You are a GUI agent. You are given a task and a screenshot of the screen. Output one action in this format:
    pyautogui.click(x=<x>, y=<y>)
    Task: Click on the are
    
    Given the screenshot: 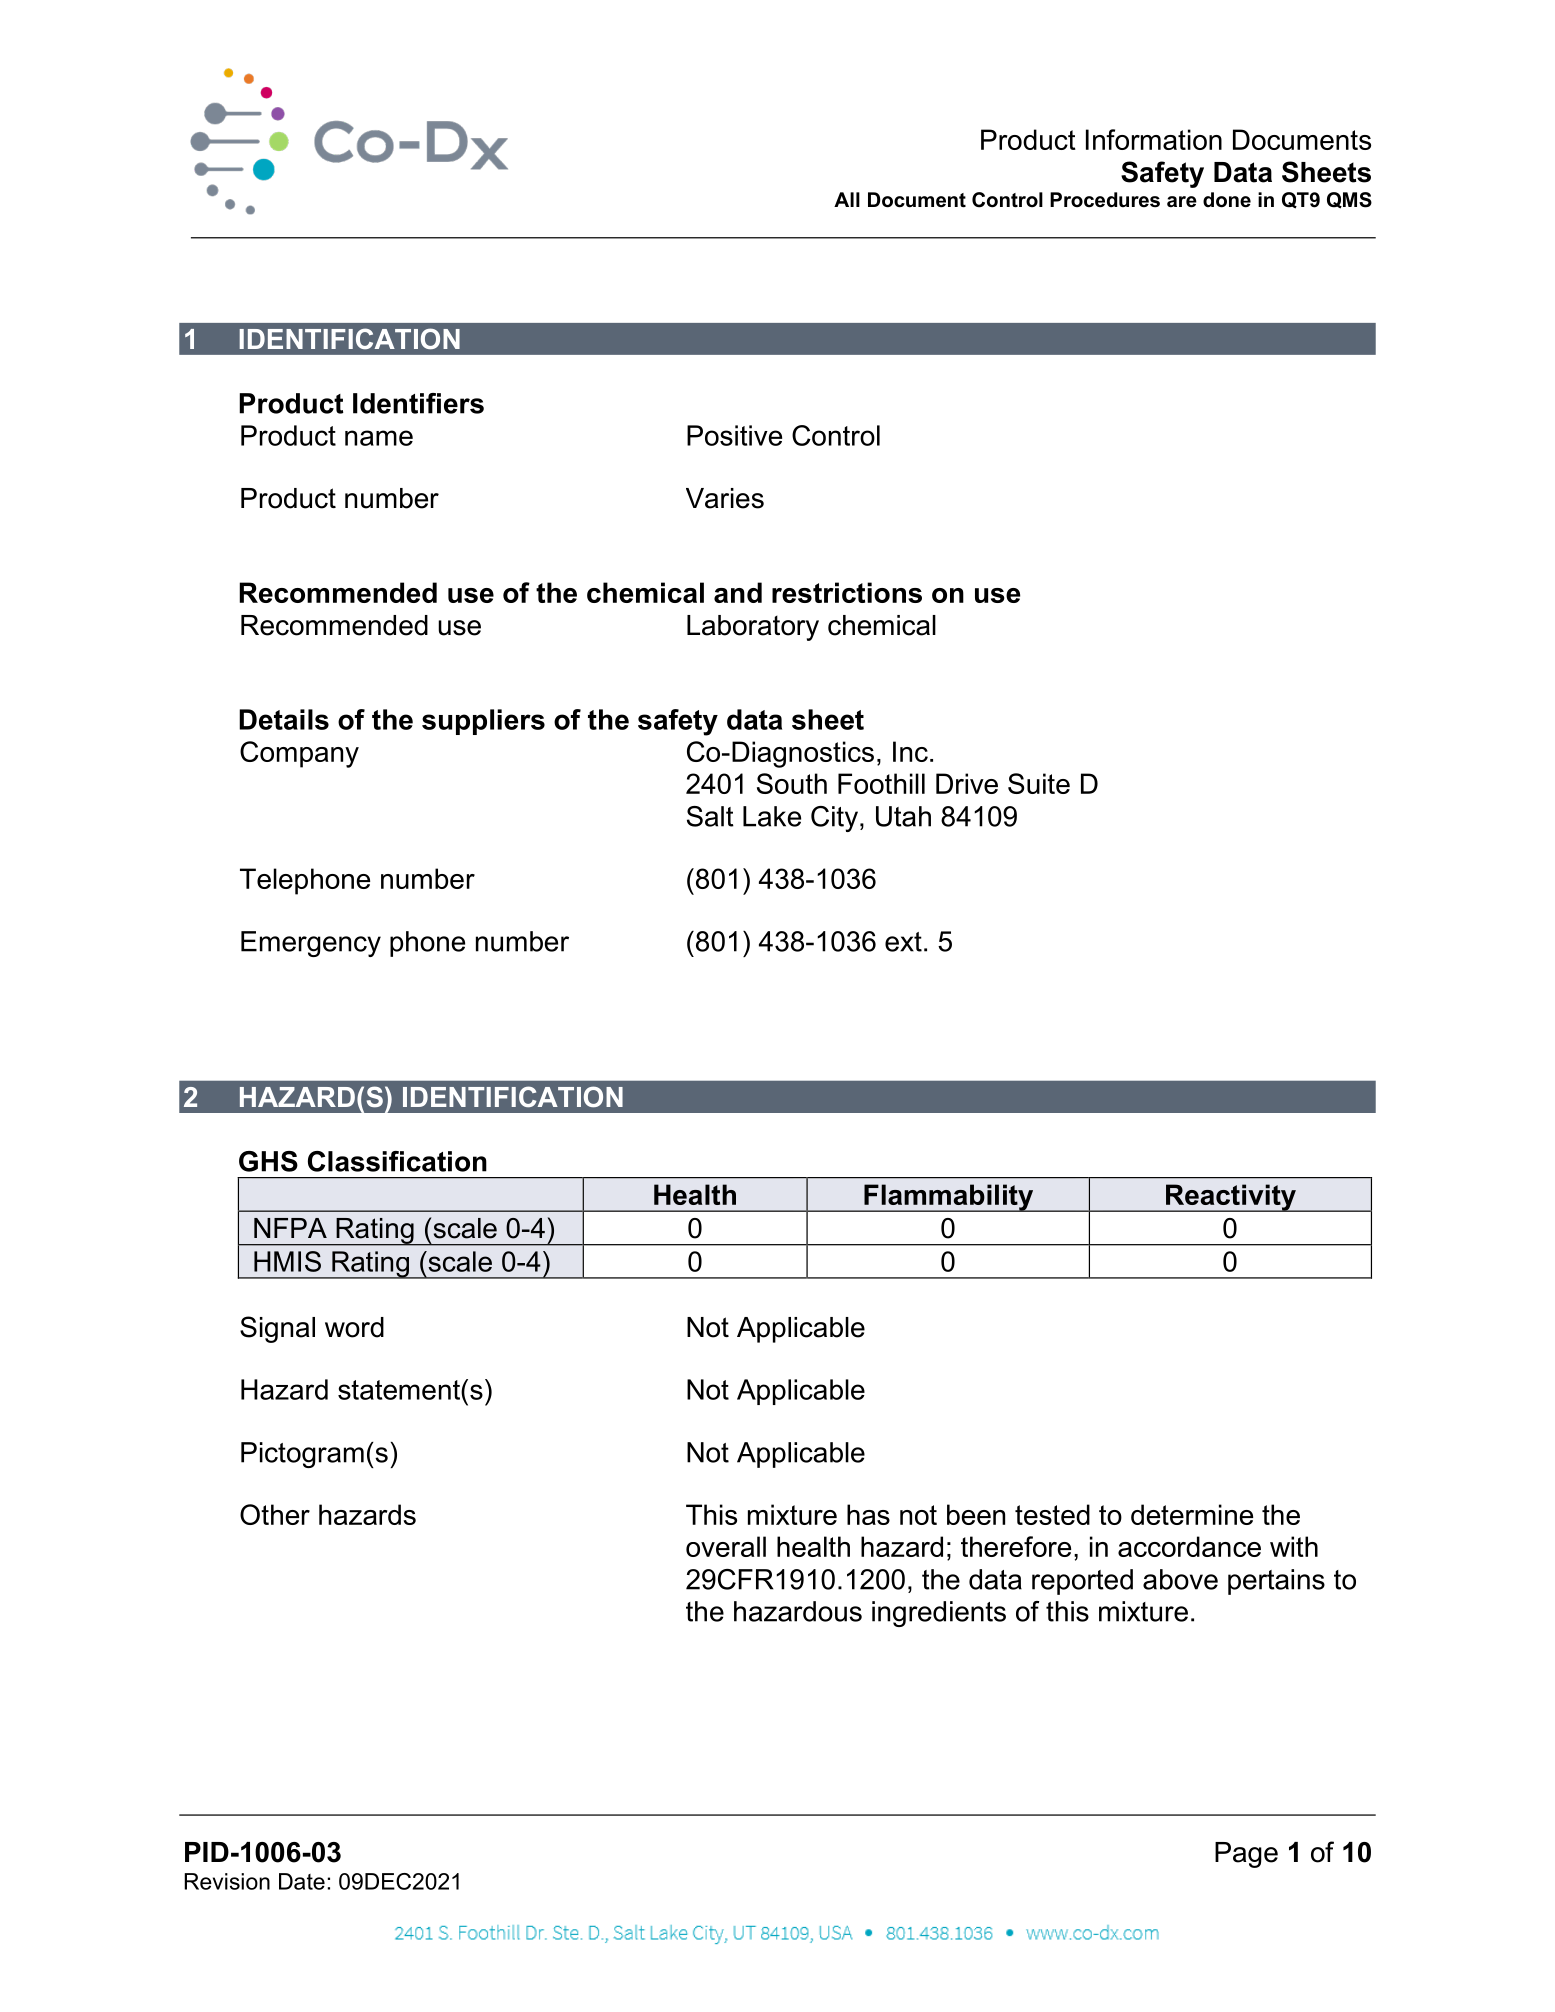 What is the action you would take?
    pyautogui.click(x=1182, y=202)
